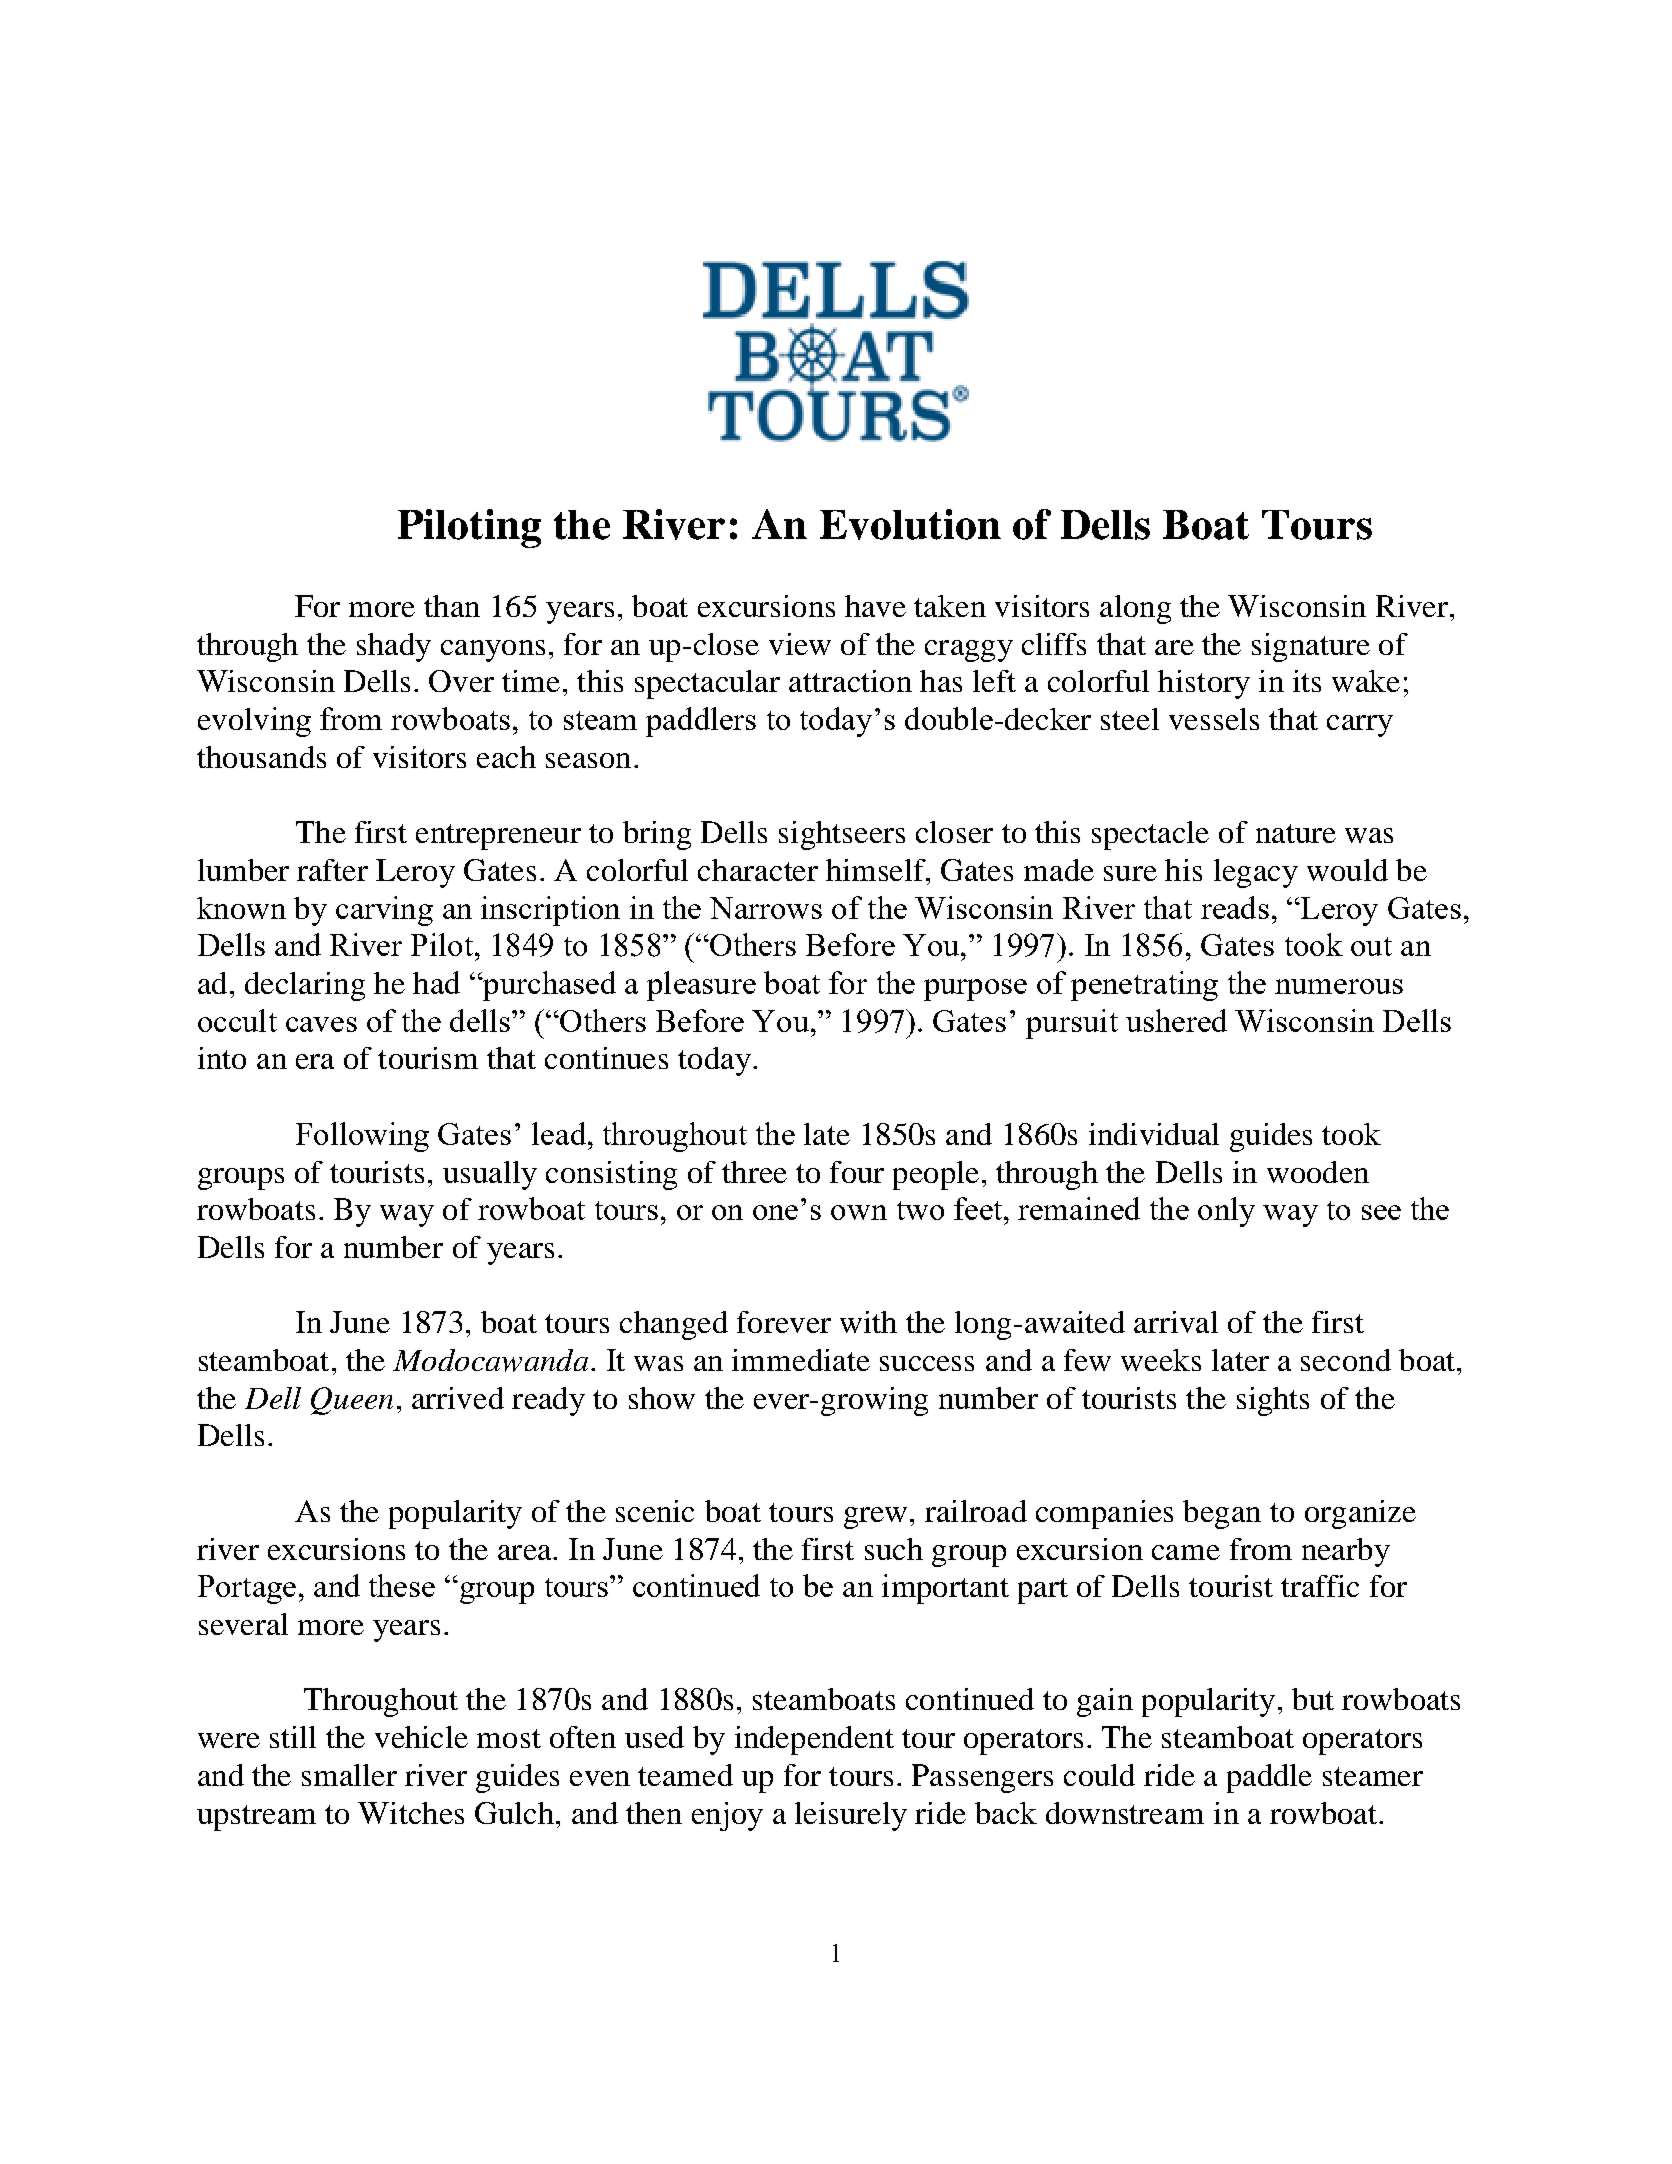 Image resolution: width=1672 pixels, height=2164 pixels. Describe the element at coordinates (352, 1401) in the screenshot. I see `Queen` at that location.
